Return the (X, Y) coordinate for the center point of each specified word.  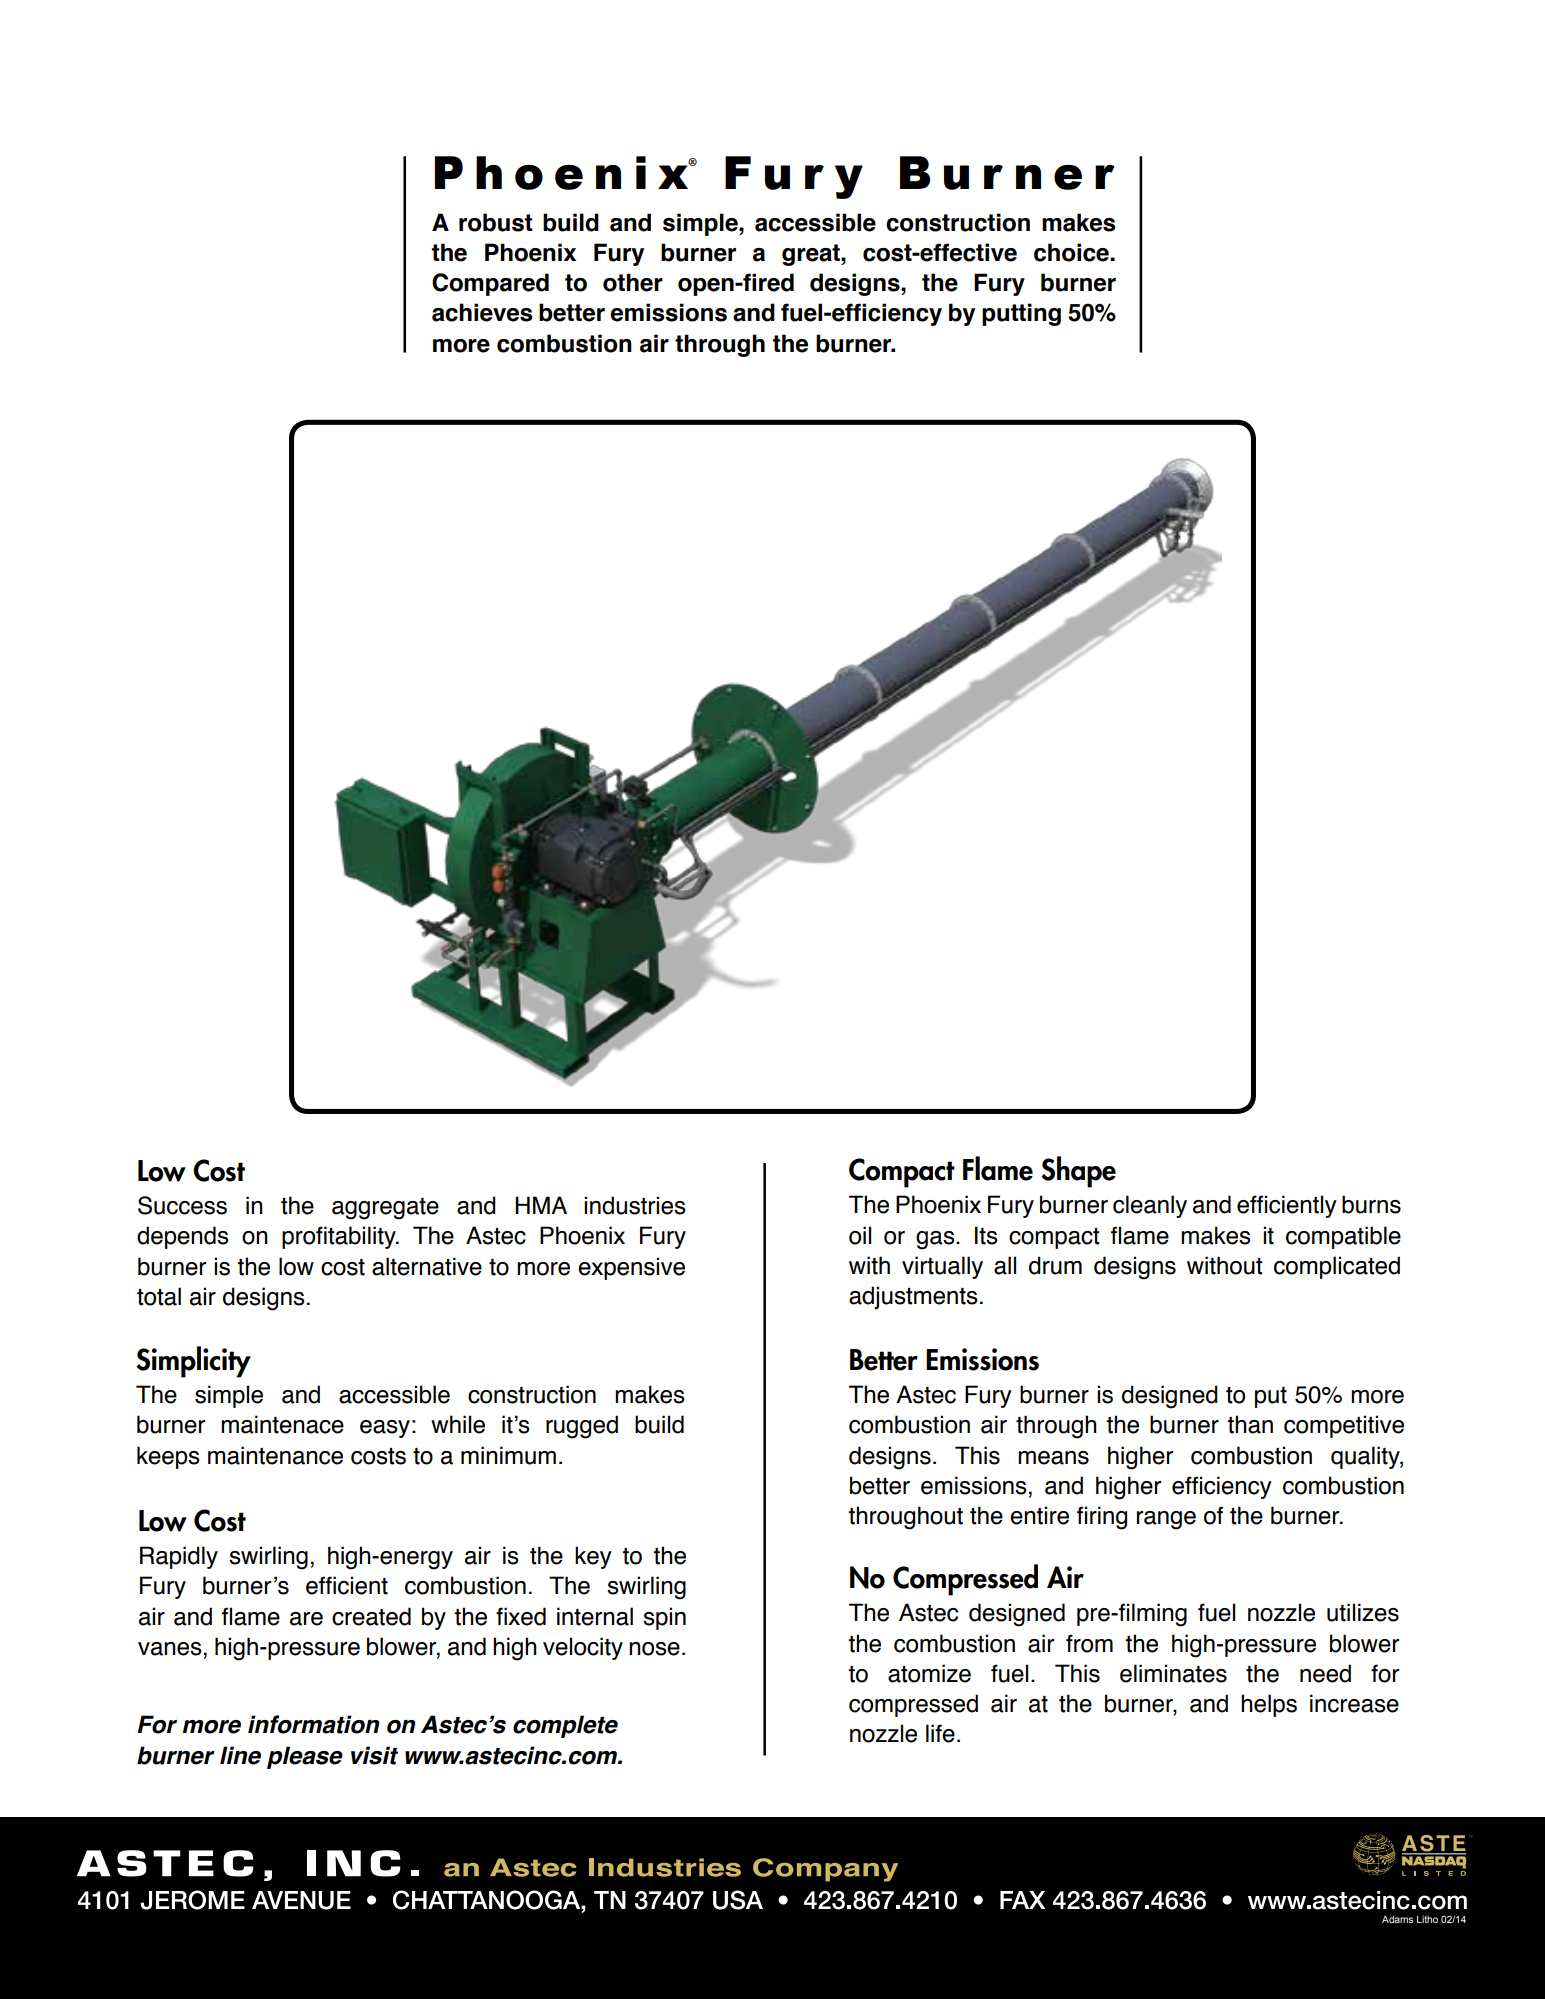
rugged (582, 1427)
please (305, 1757)
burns (1371, 1204)
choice (1072, 252)
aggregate (385, 1209)
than (1250, 1424)
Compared (490, 284)
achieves (482, 312)
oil (860, 1235)
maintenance (275, 1455)
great (812, 255)
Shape (1078, 1172)
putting (1021, 314)
